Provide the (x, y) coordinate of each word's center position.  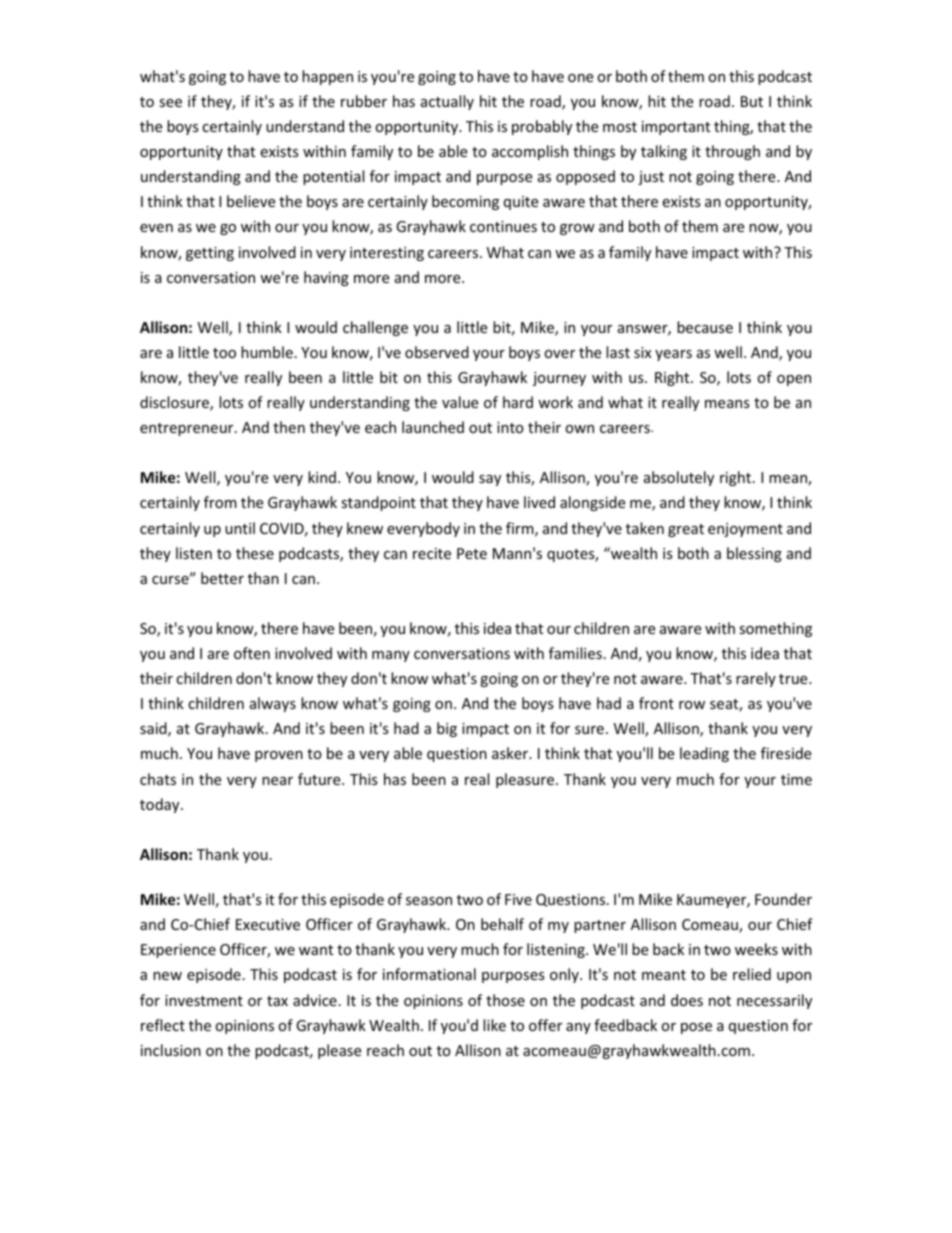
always (273, 704)
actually (447, 102)
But (752, 101)
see (170, 103)
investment (204, 1000)
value (460, 402)
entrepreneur (188, 429)
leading (704, 754)
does (687, 1000)
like (494, 1025)
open (794, 380)
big (447, 729)
